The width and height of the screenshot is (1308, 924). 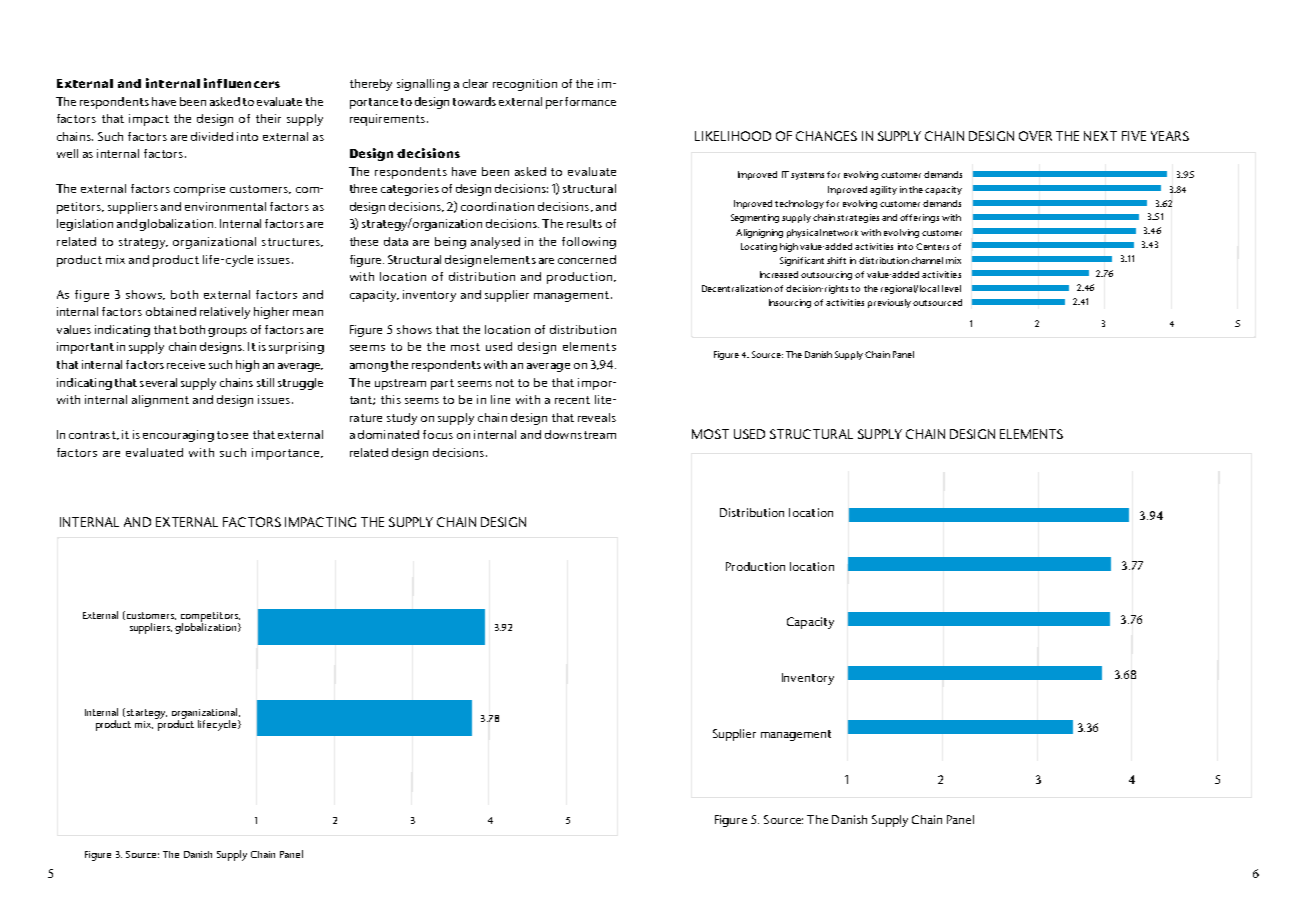 I want to click on agility, so click(x=883, y=190).
